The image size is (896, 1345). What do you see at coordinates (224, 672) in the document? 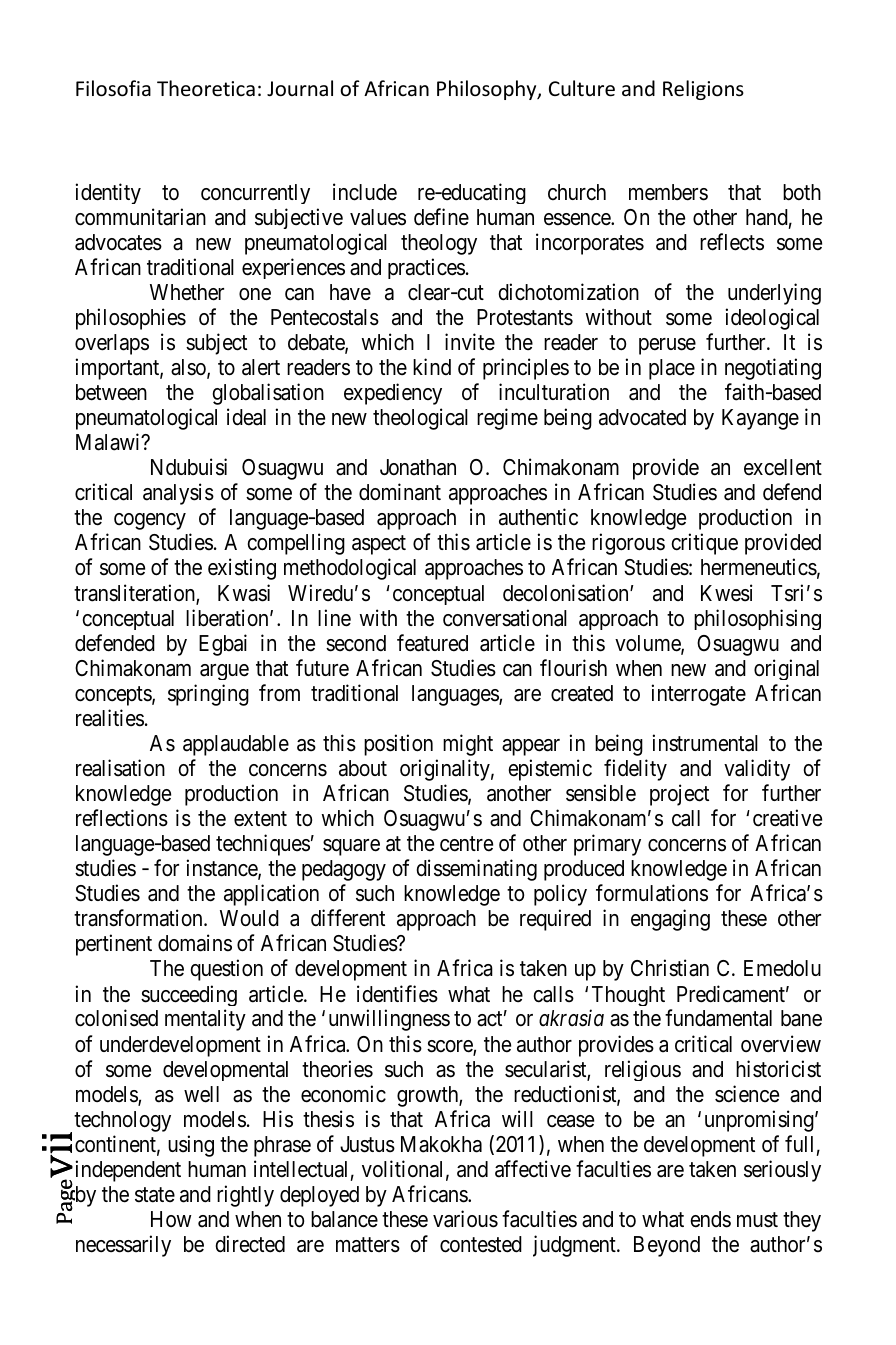
I see `argue` at bounding box center [224, 672].
